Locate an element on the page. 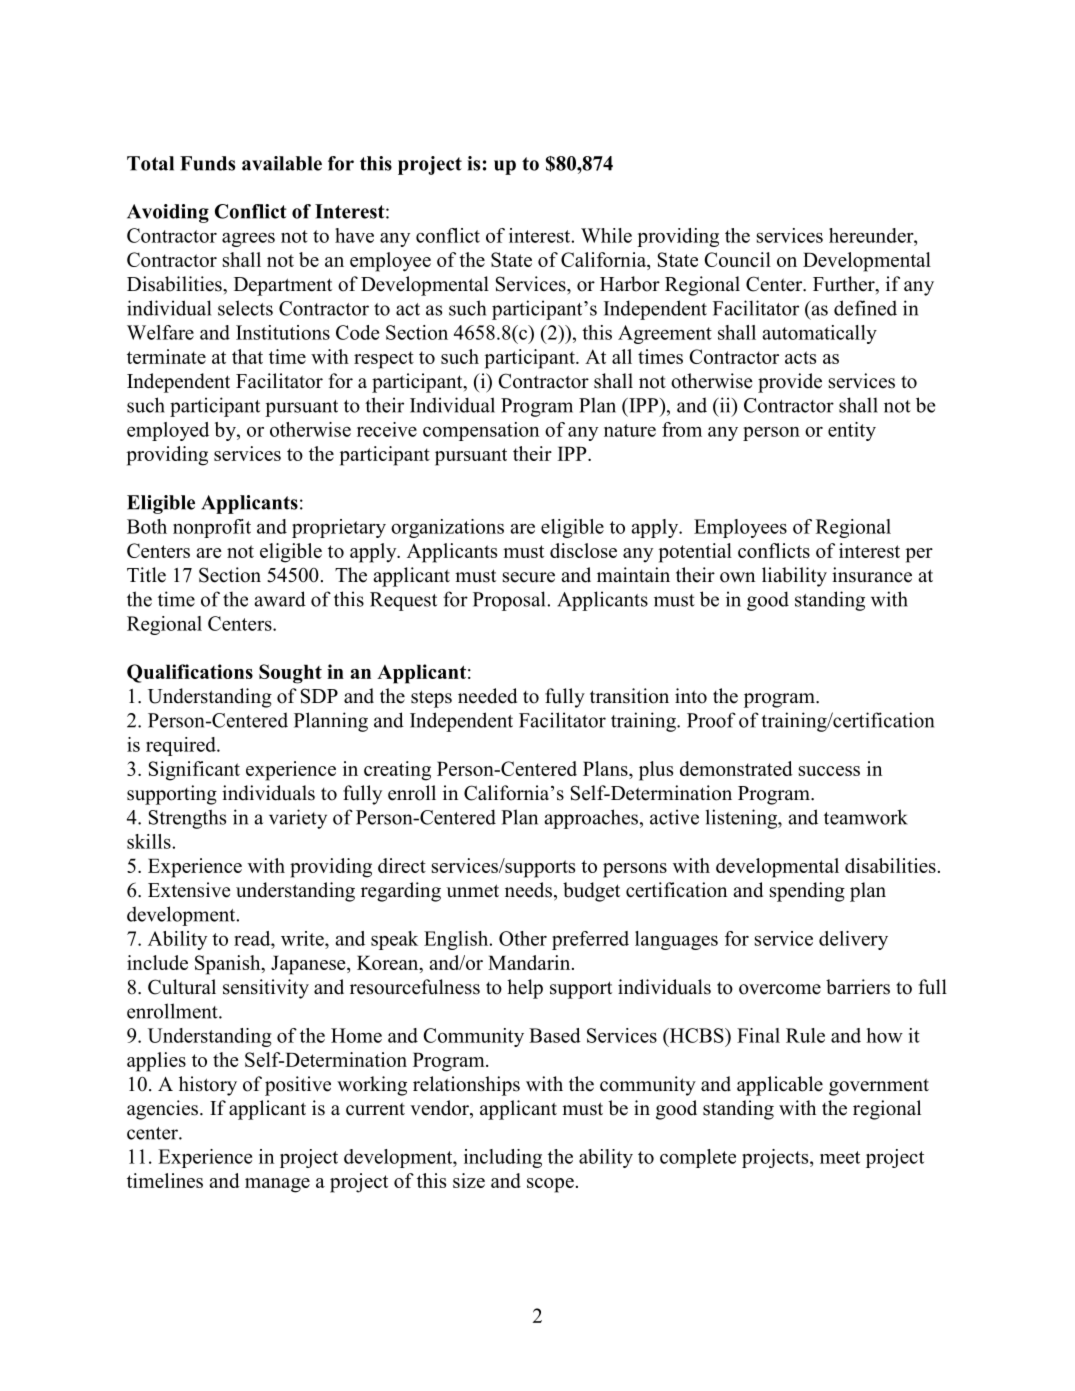 This page has height=1391, width=1075. Qualifications is located at coordinates (190, 673).
